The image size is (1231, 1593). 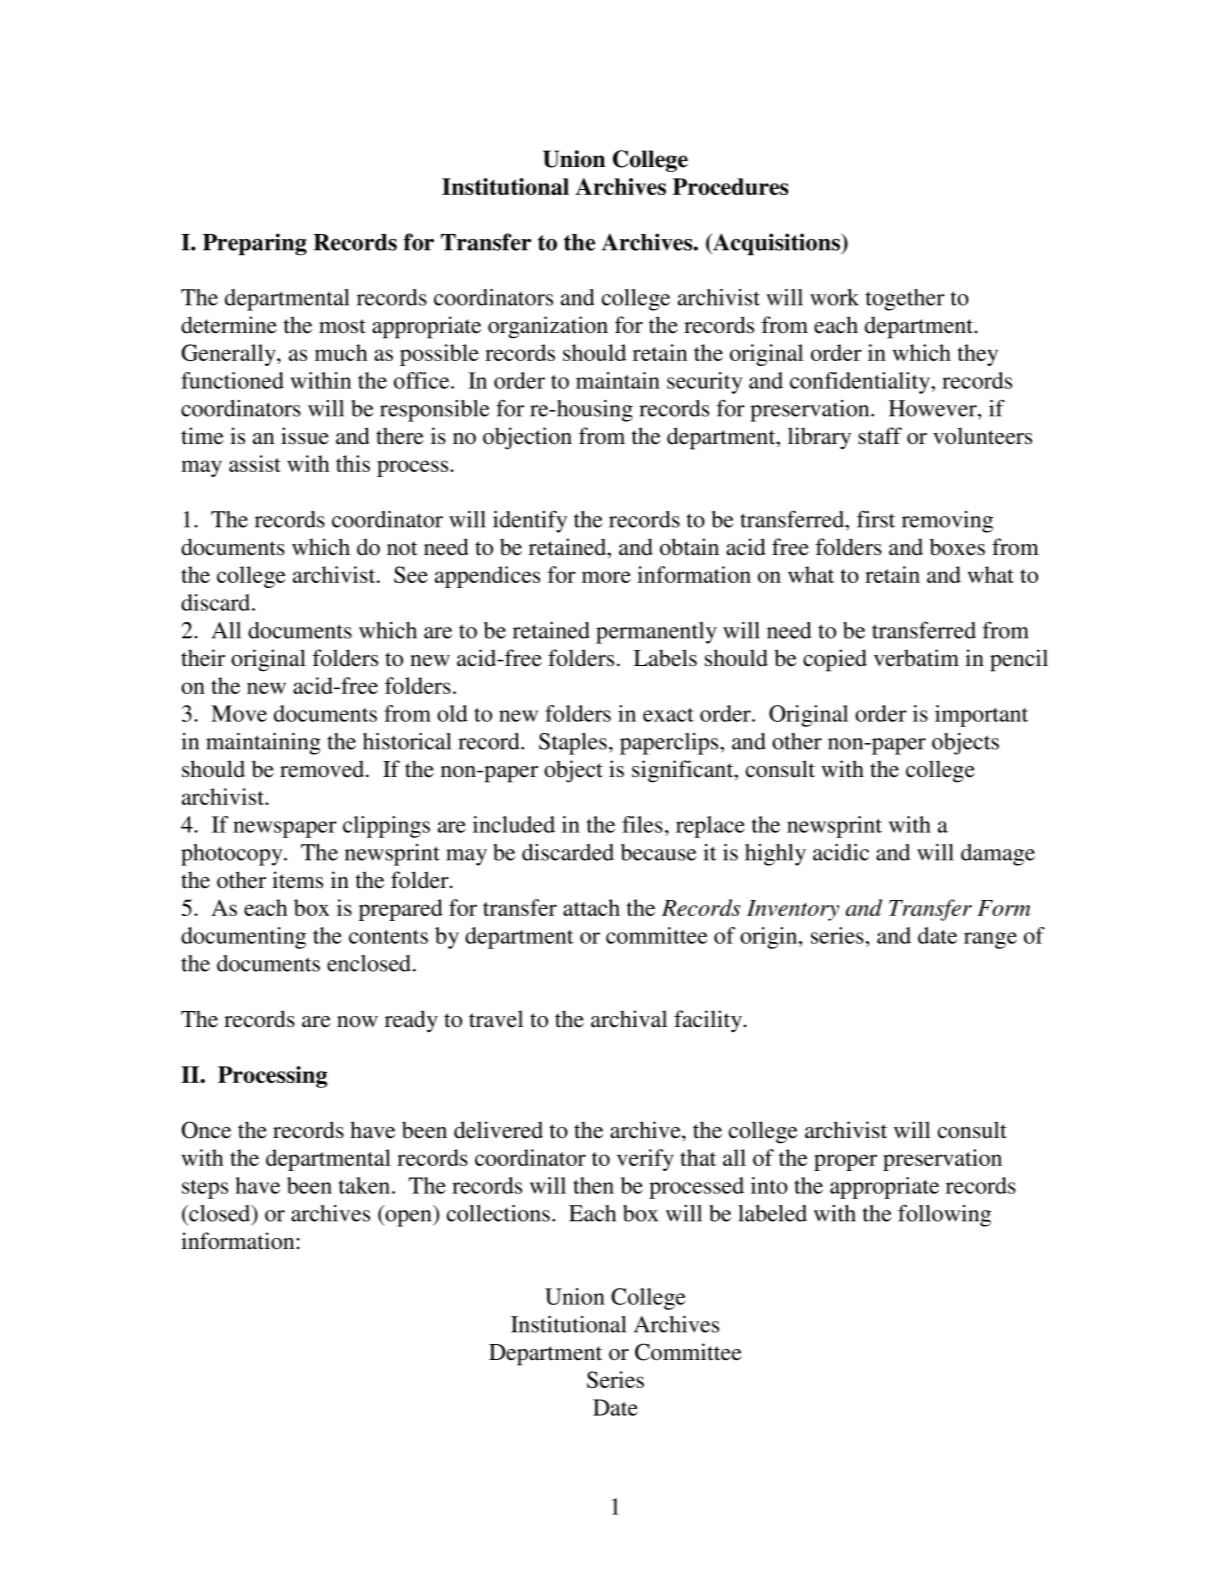 What do you see at coordinates (668, 715) in the document?
I see `exact` at bounding box center [668, 715].
